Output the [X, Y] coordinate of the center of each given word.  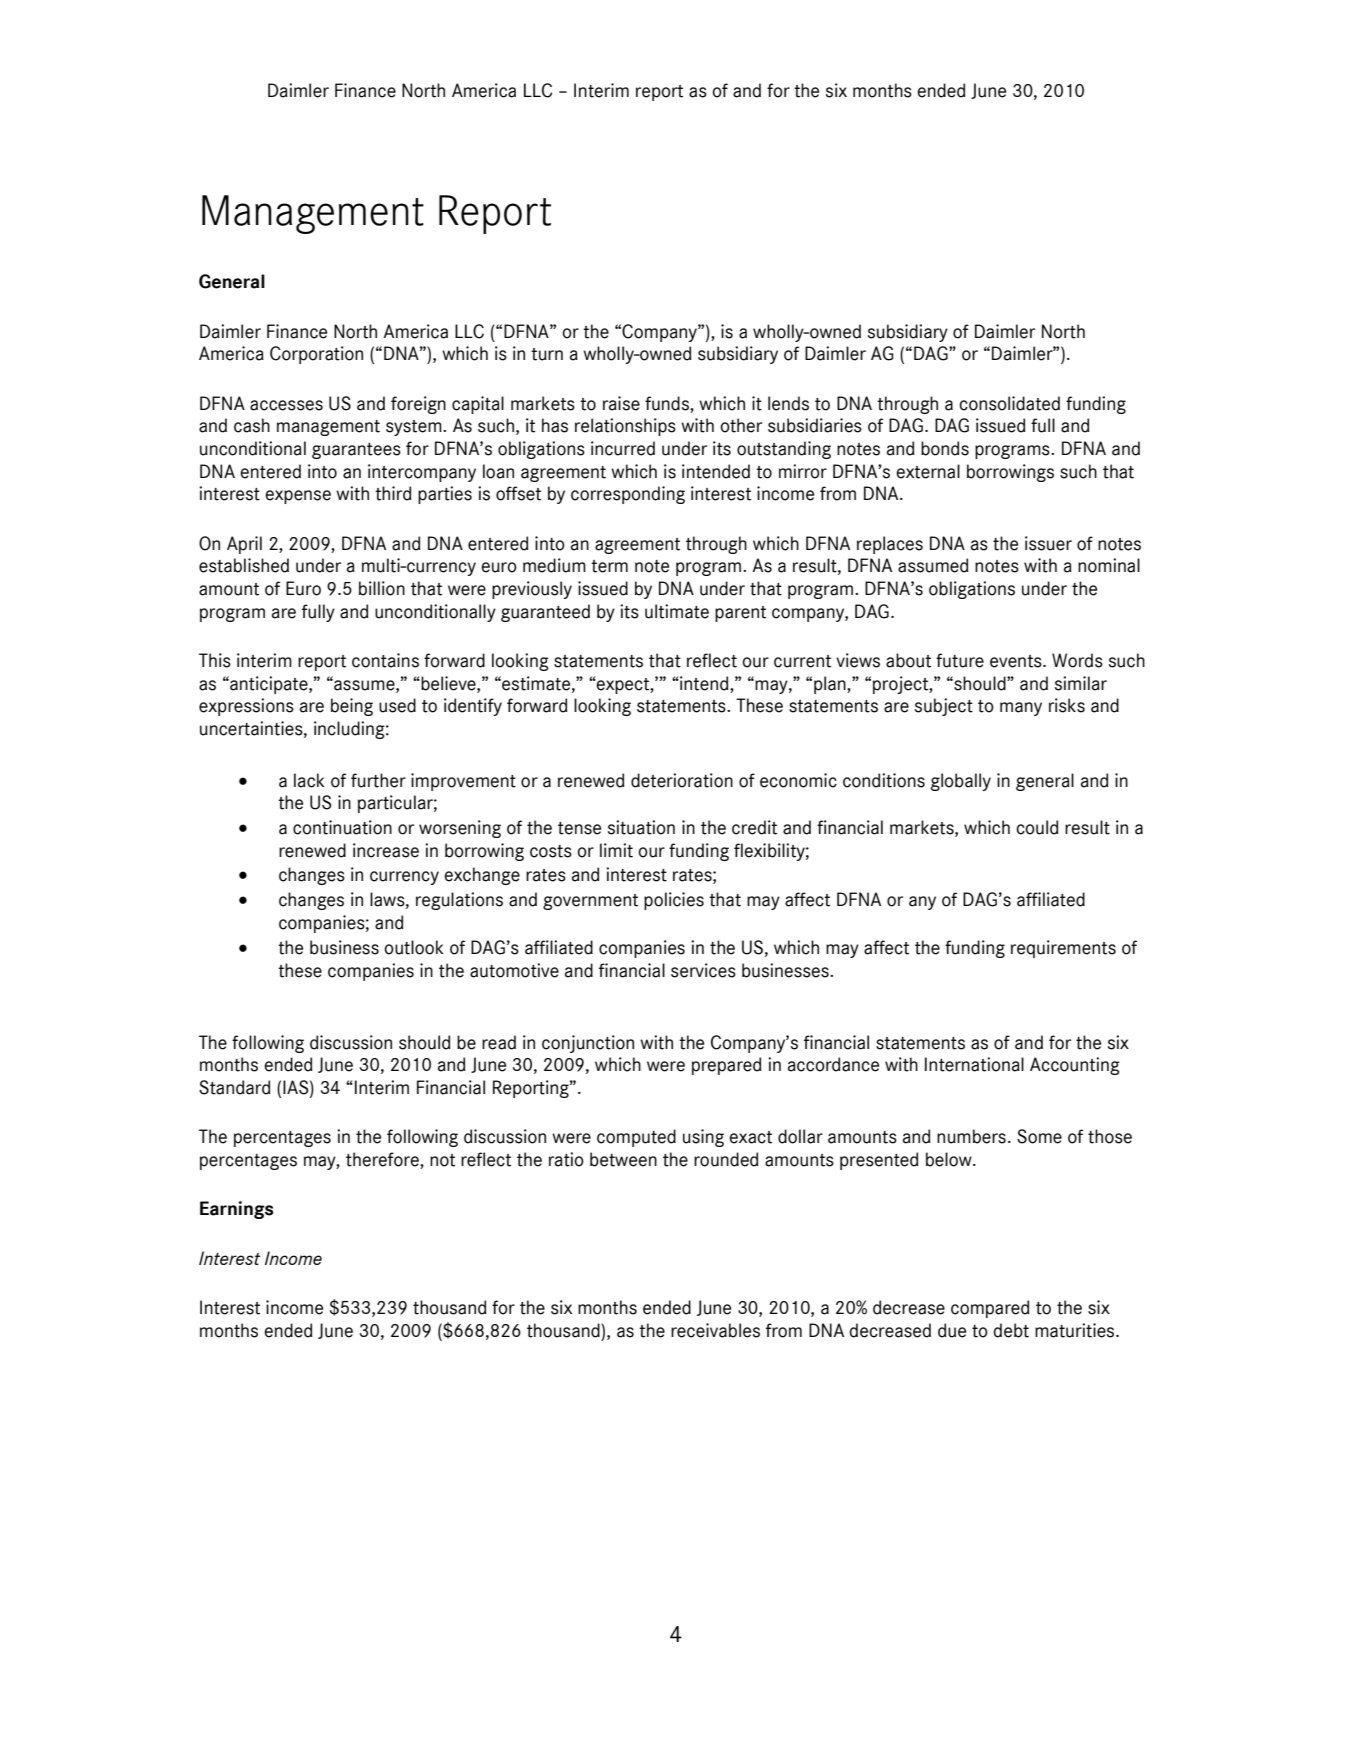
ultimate [677, 611]
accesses [286, 405]
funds [668, 403]
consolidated [1009, 403]
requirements [1063, 949]
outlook [414, 947]
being [352, 707]
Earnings [237, 1210]
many [1021, 709]
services [703, 970]
